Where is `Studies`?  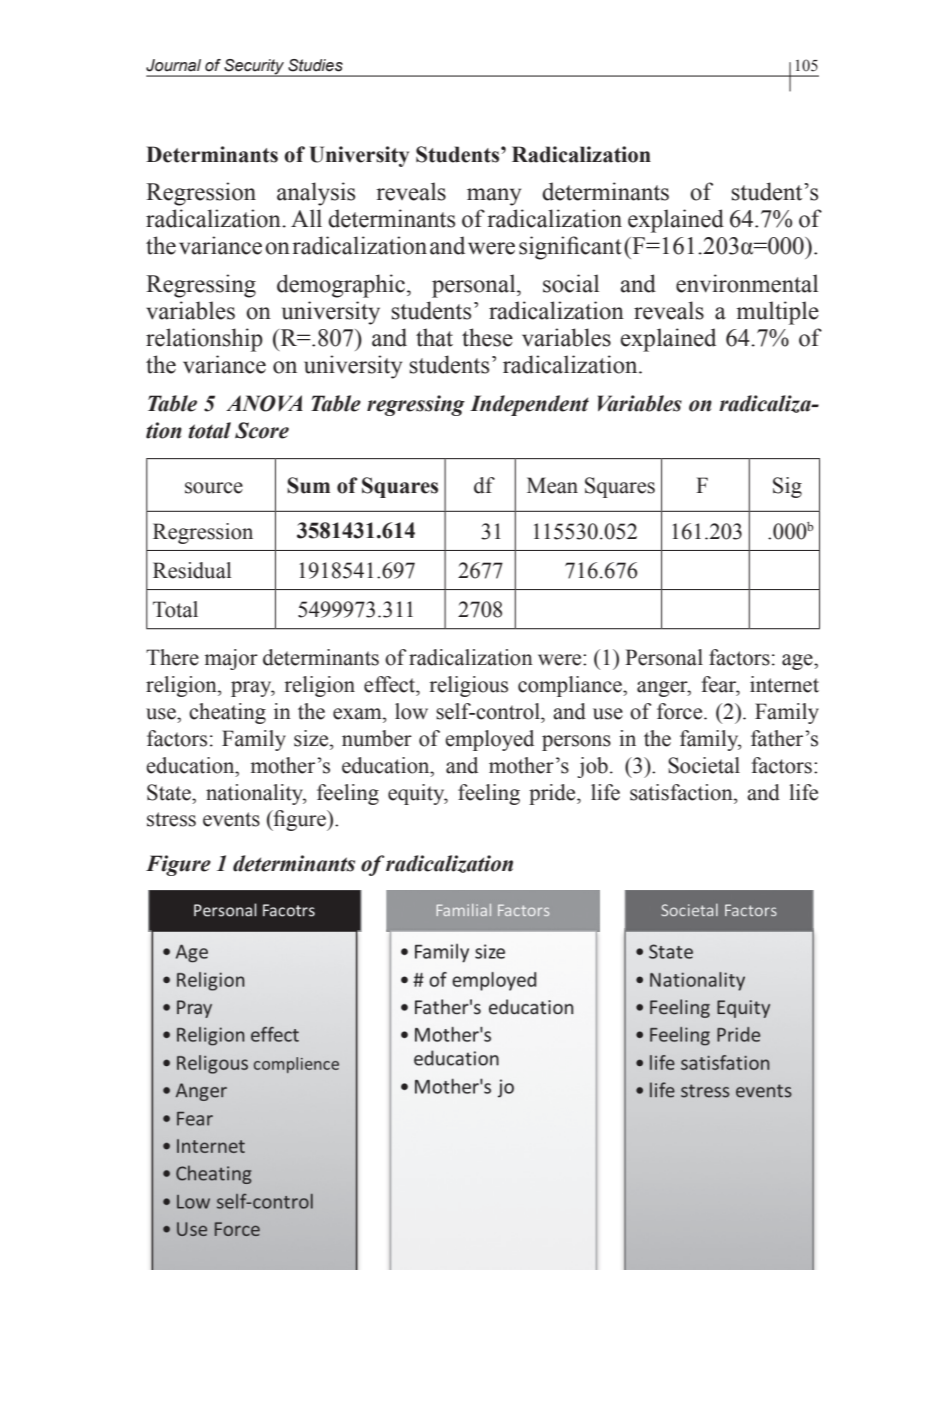 Studies is located at coordinates (315, 65).
